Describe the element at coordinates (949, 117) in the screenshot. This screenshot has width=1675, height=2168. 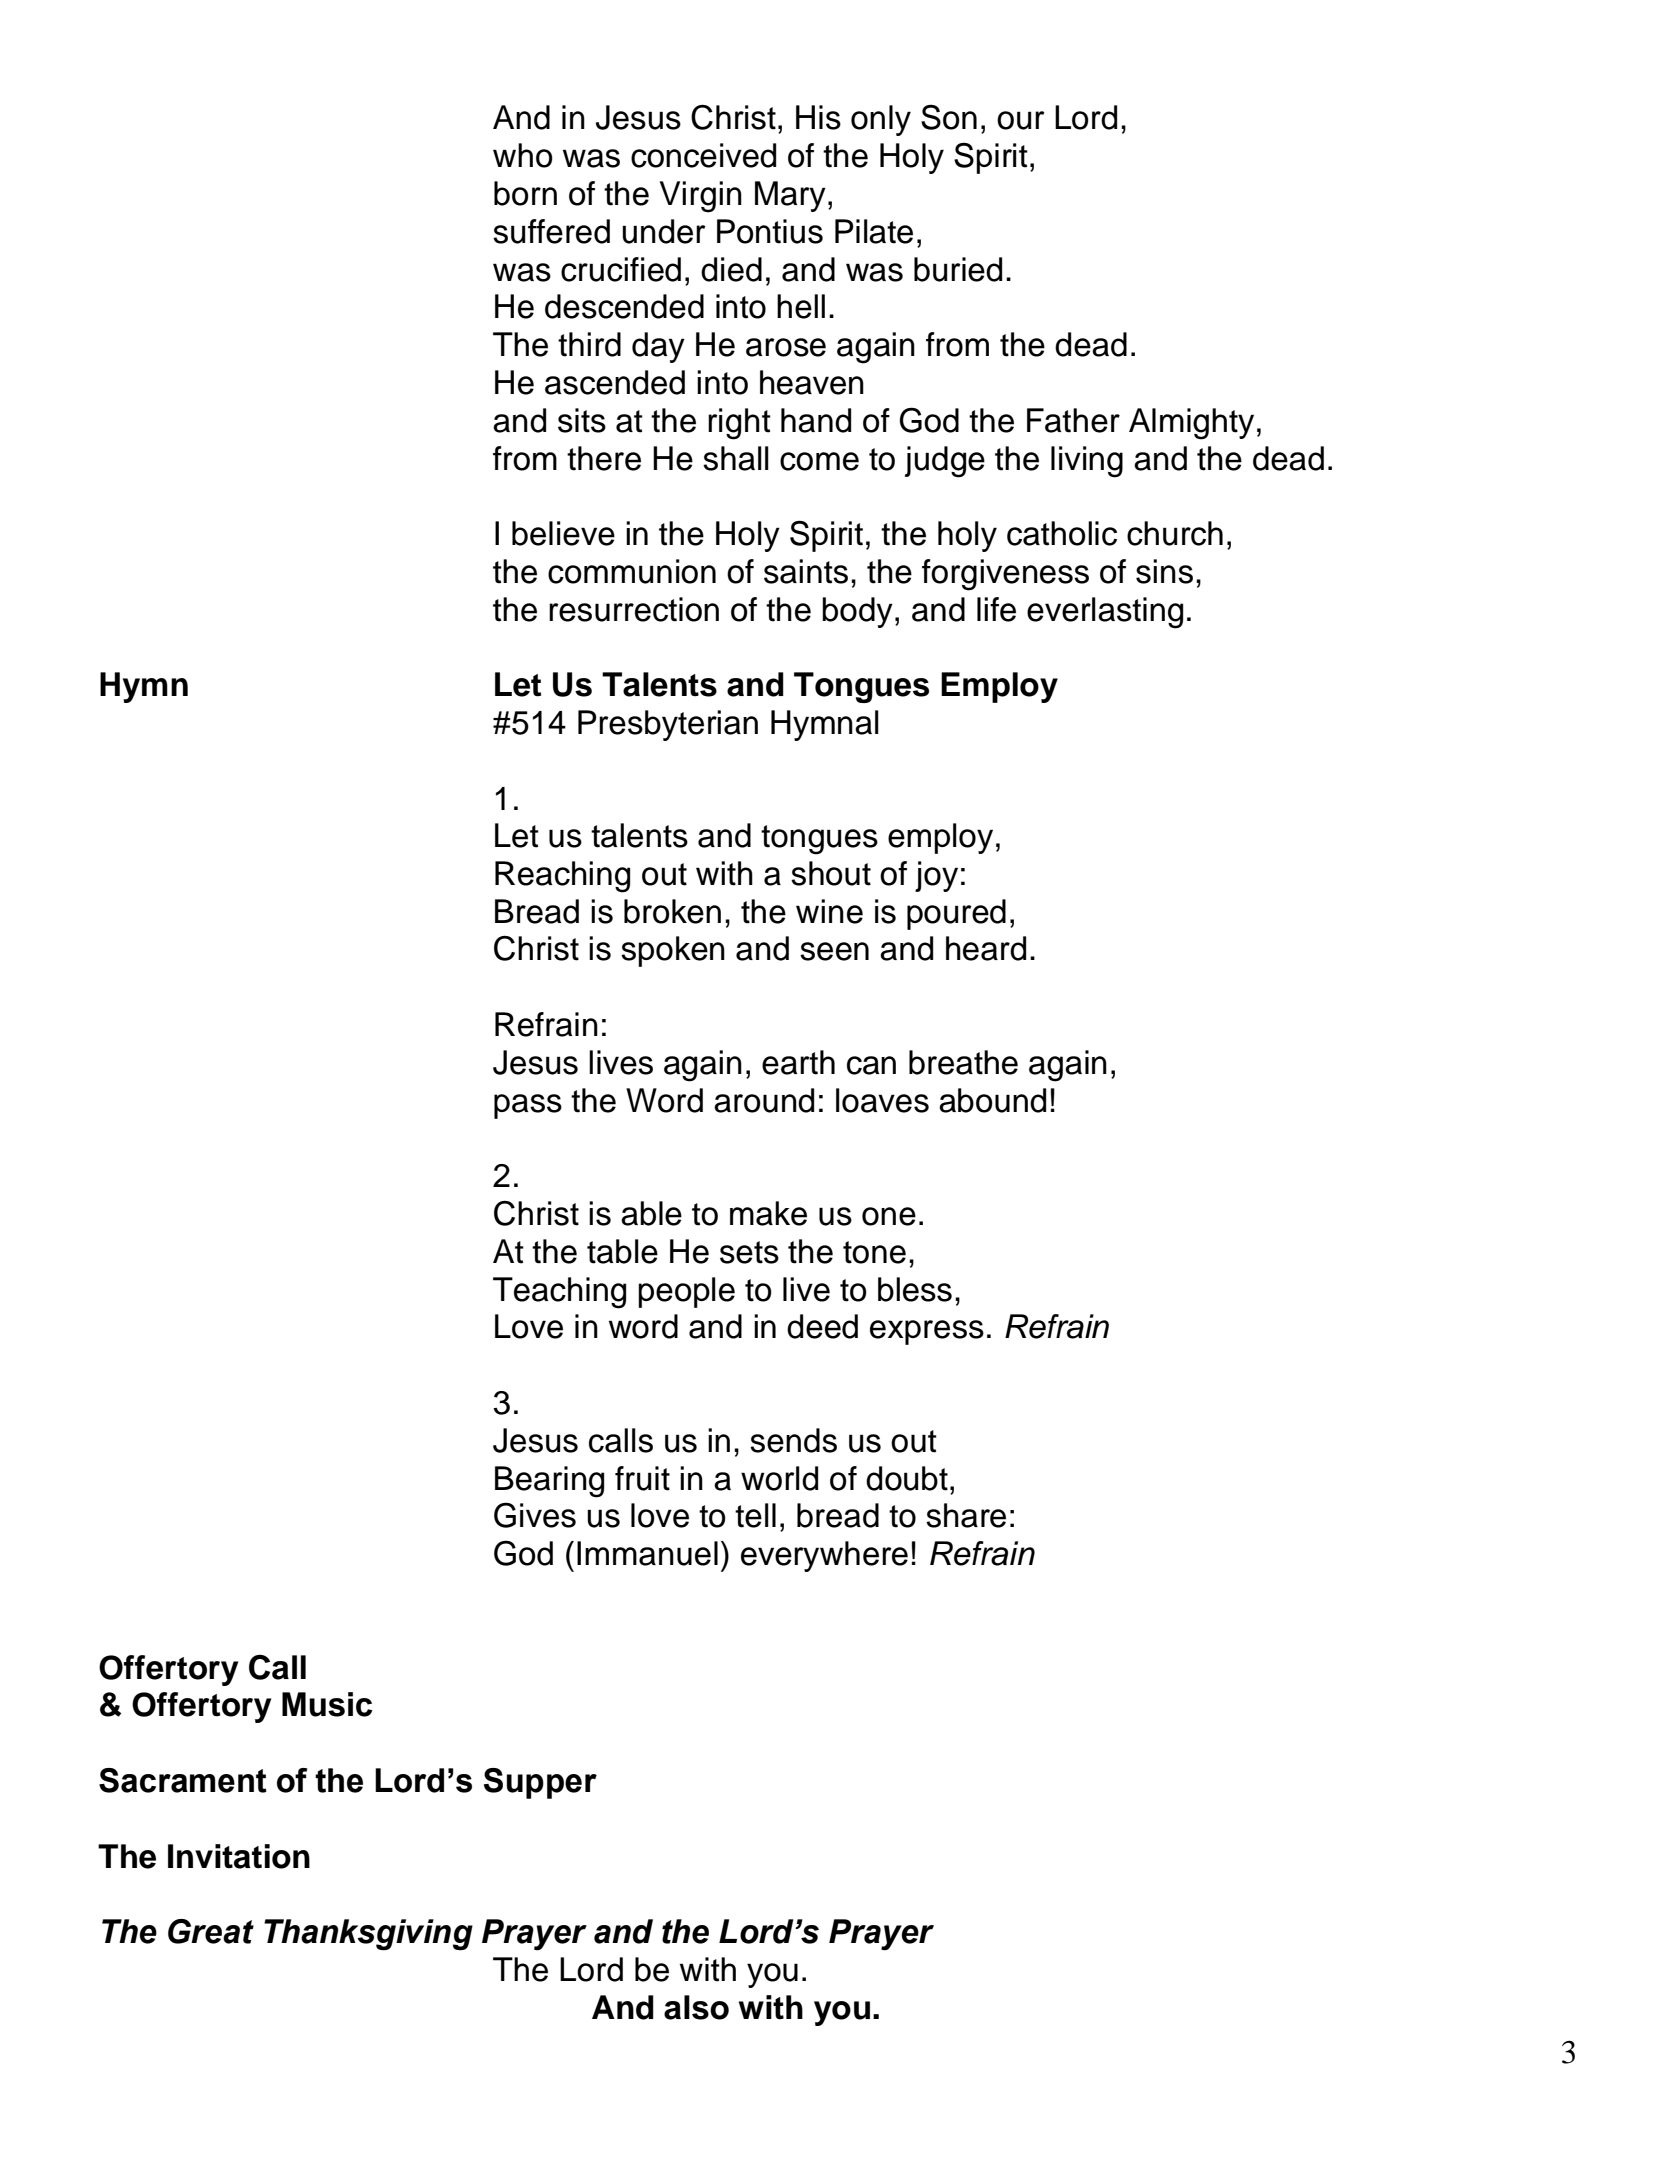
I see `Son` at that location.
